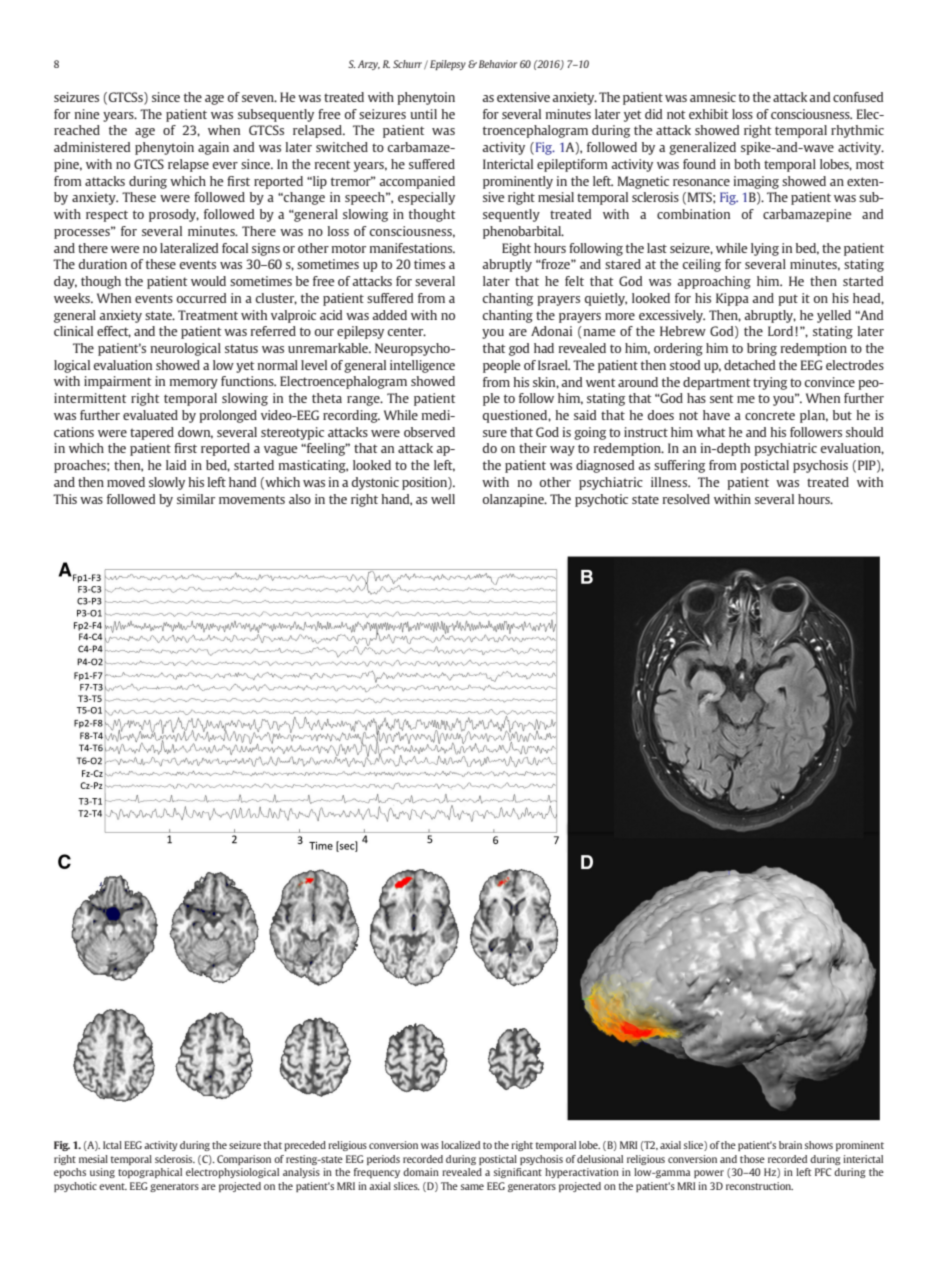 The width and height of the screenshot is (952, 1270). I want to click on until, so click(423, 114).
